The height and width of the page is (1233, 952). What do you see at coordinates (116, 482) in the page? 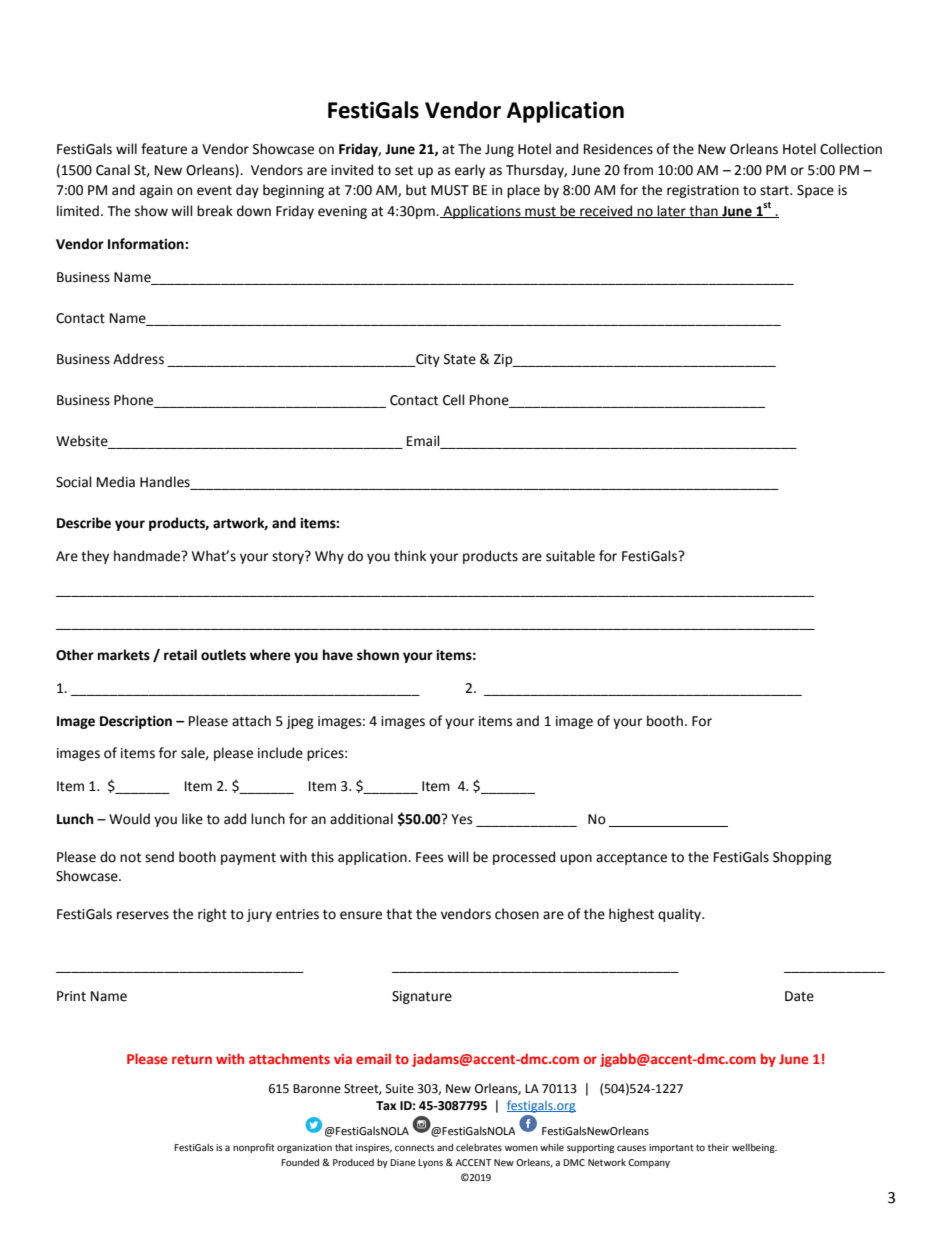
I see `Media` at bounding box center [116, 482].
